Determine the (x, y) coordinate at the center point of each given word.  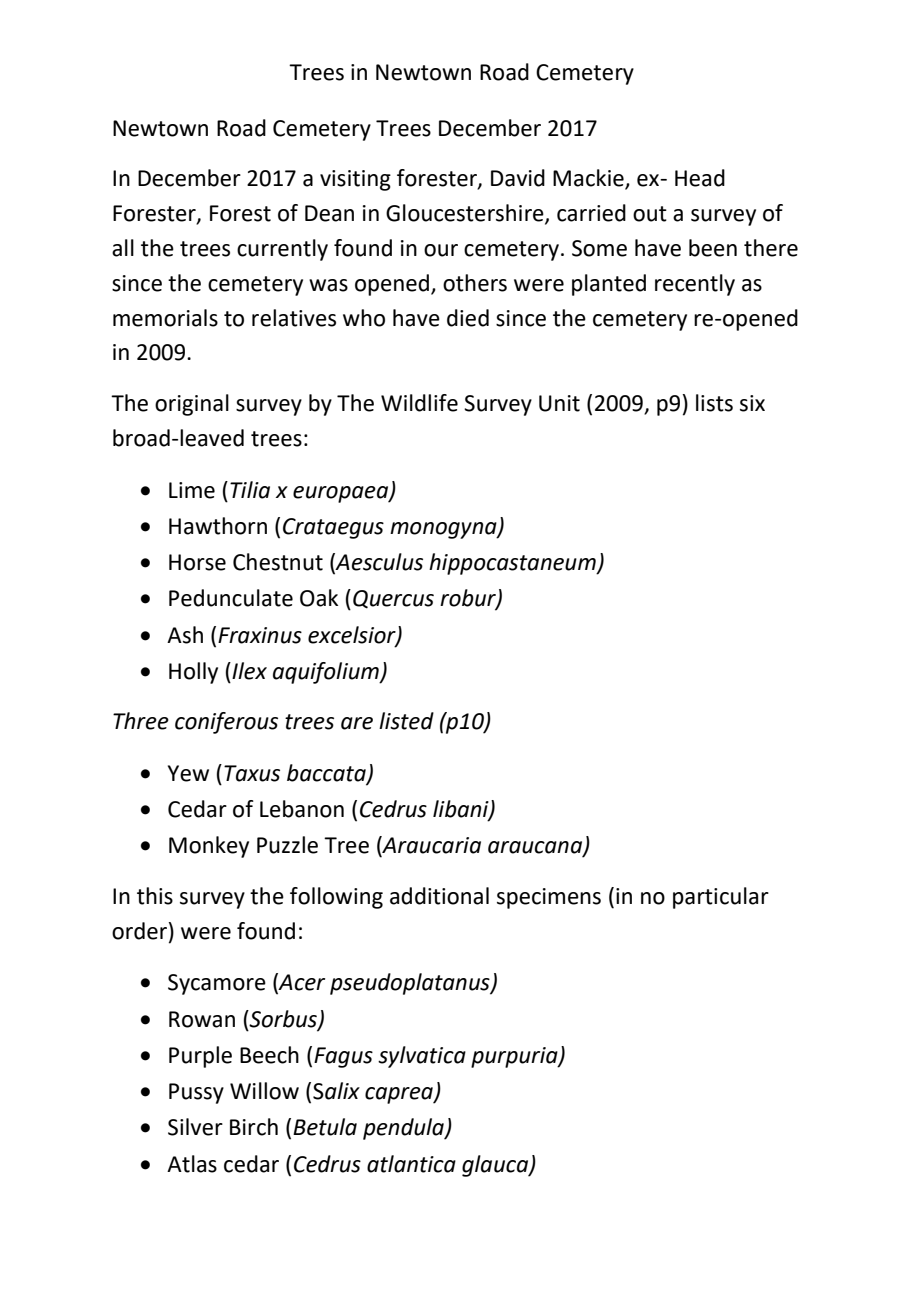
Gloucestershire (466, 214)
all (123, 248)
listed (406, 721)
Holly (193, 673)
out (650, 214)
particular (721, 898)
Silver (195, 1127)
